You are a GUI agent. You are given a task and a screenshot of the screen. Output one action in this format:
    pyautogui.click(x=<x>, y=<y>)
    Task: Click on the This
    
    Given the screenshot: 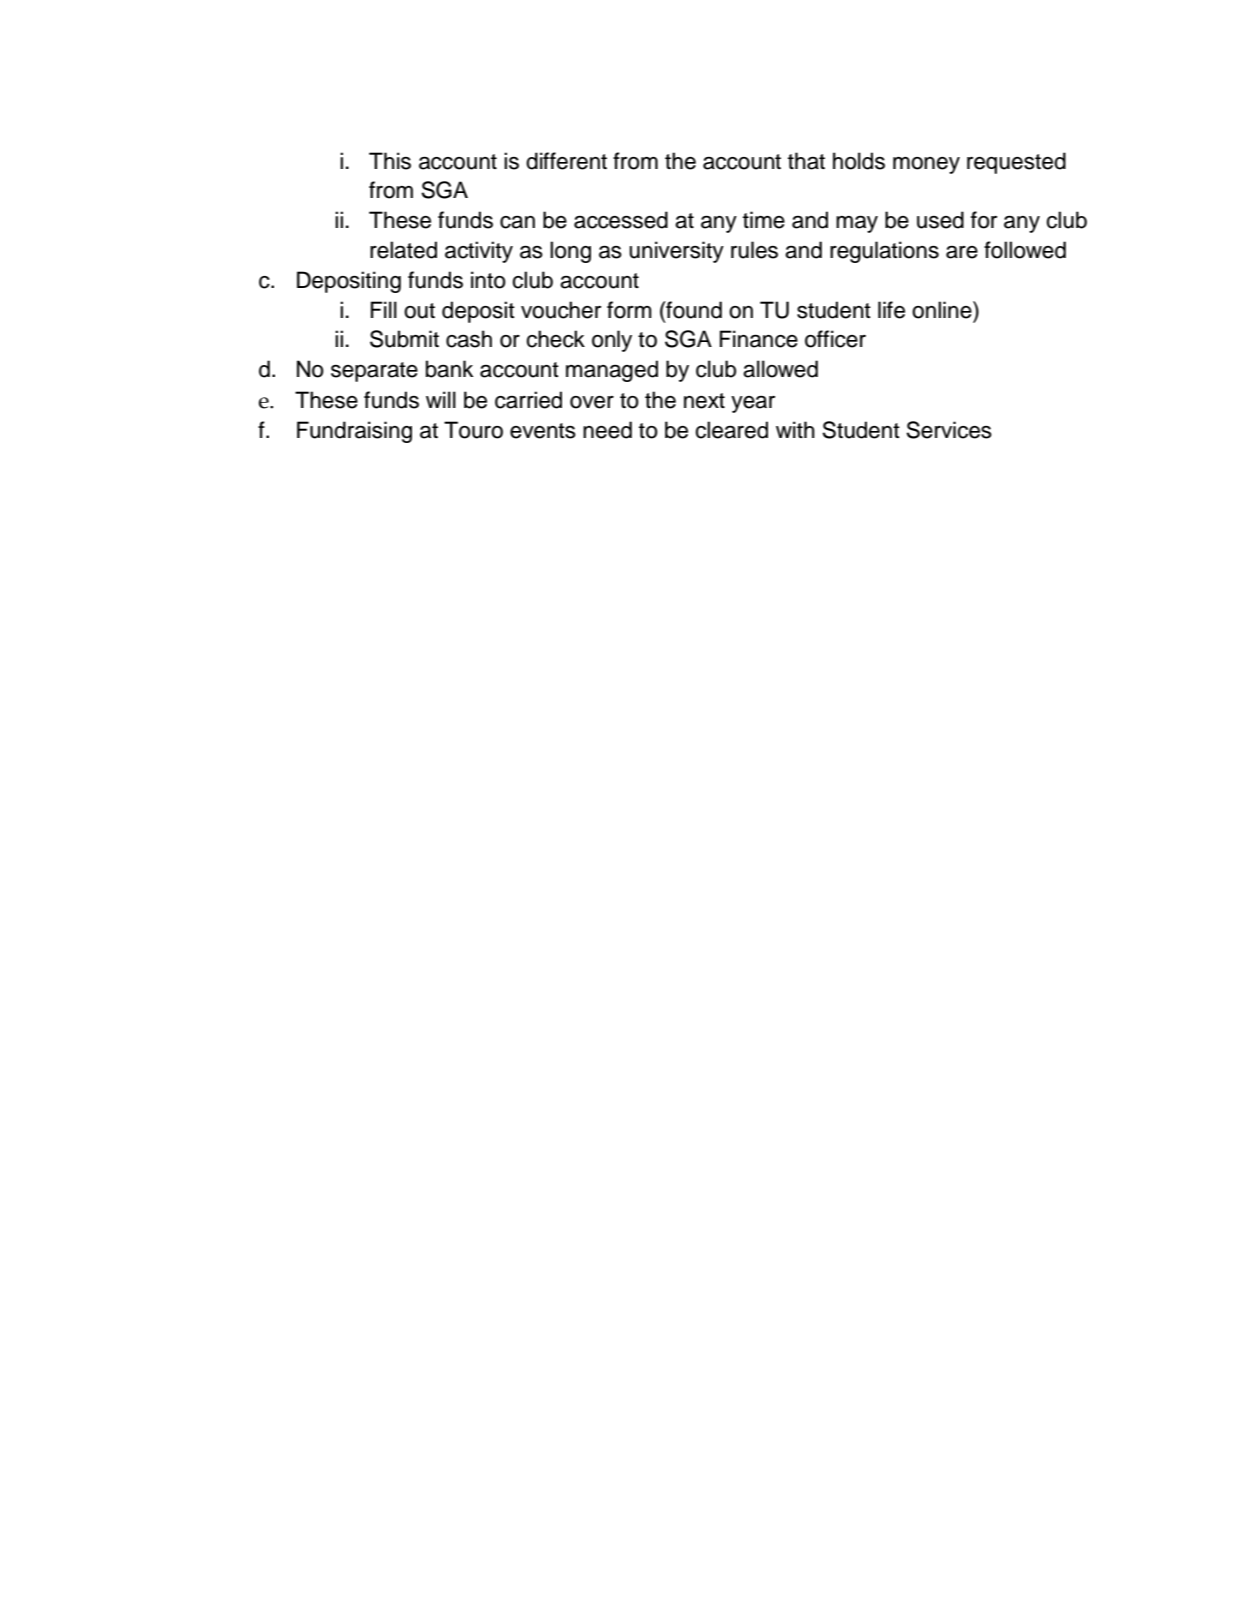 What is the action you would take?
    pyautogui.click(x=390, y=161)
